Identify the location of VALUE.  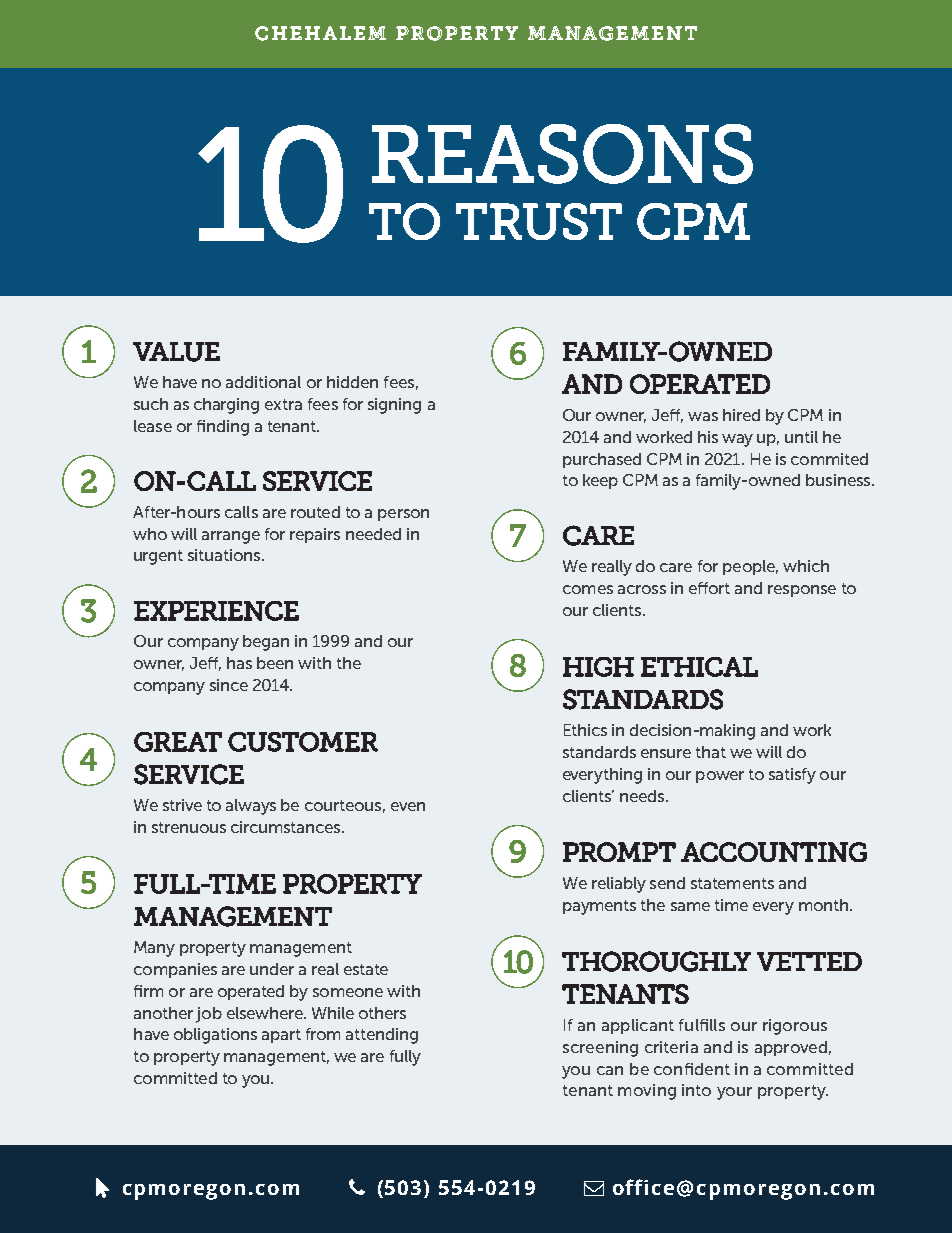
(176, 352).
